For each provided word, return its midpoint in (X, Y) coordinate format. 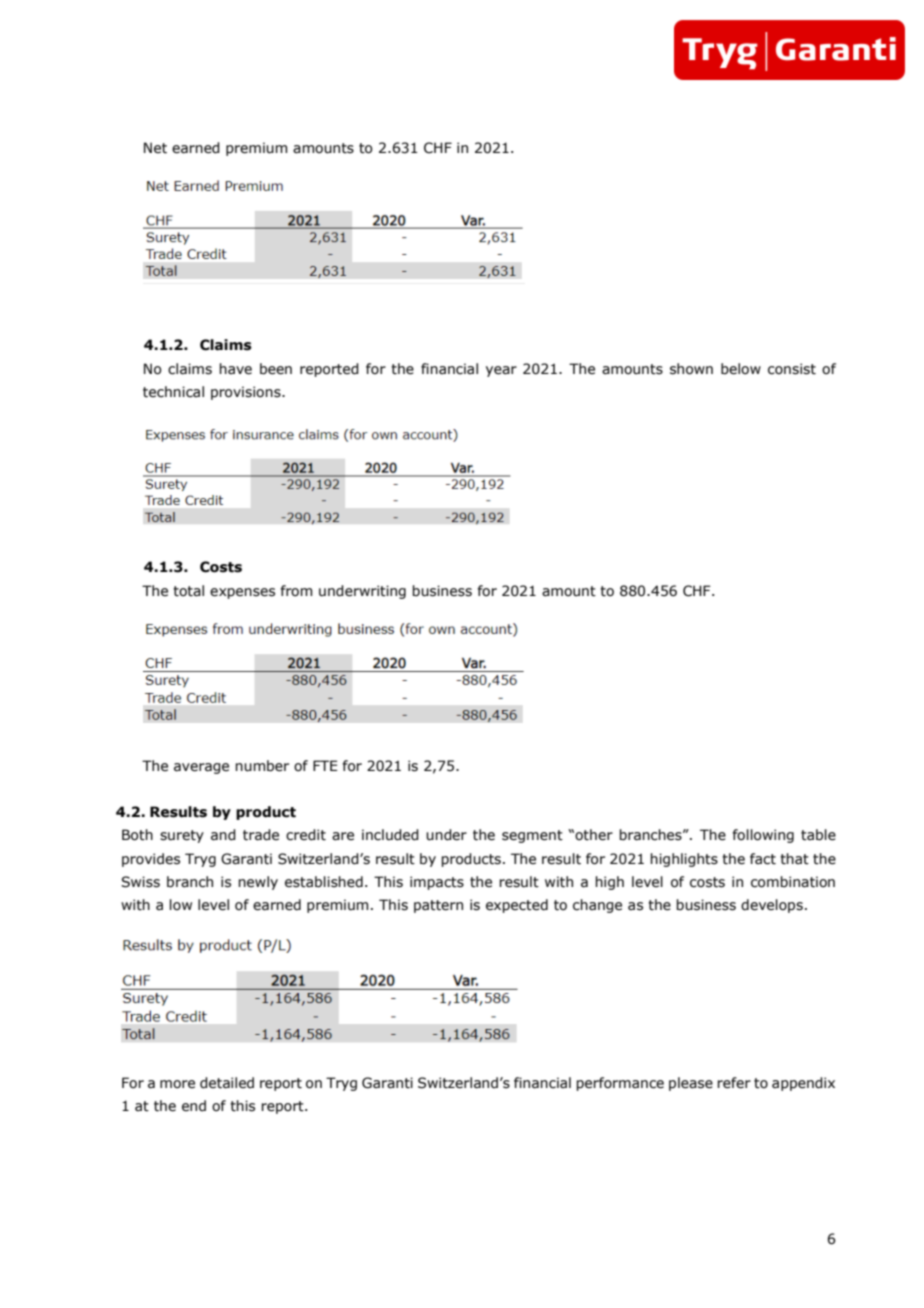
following (763, 836)
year (501, 371)
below (741, 369)
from (296, 591)
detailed (227, 1083)
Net (155, 148)
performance (620, 1084)
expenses (242, 593)
